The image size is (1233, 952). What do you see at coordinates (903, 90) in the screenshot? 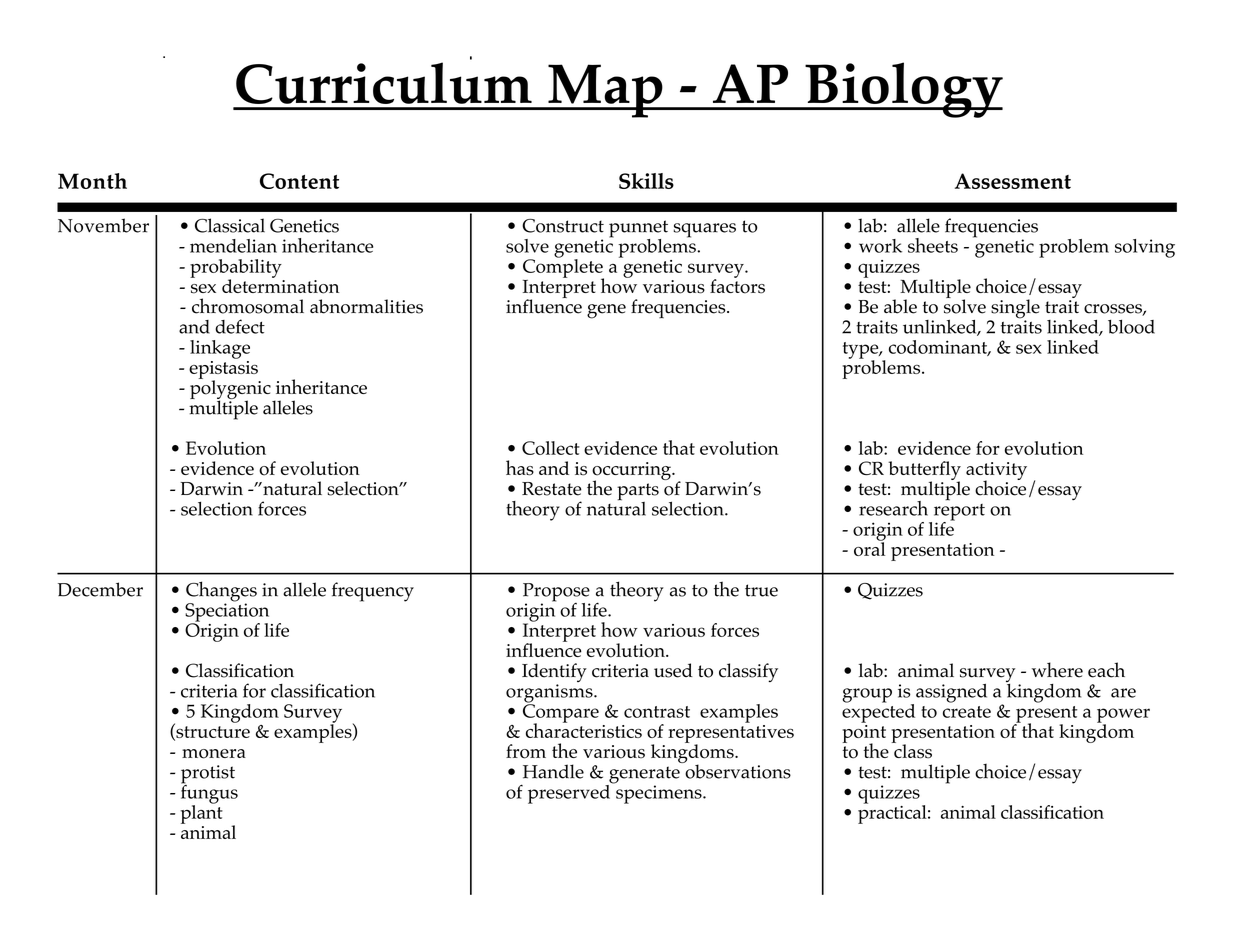
I see `Biology` at bounding box center [903, 90].
